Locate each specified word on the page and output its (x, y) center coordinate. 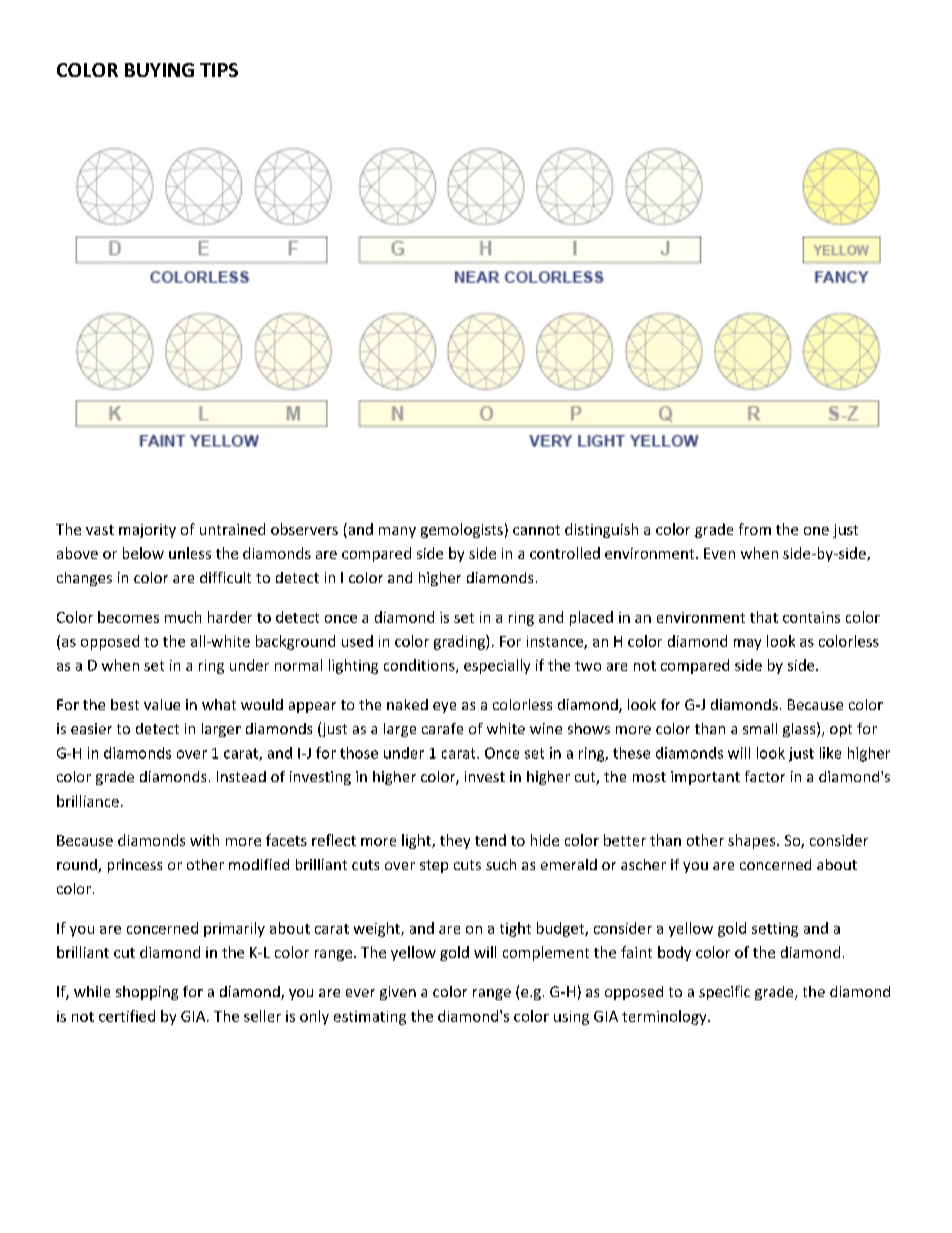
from (755, 529)
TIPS (219, 70)
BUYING (159, 70)
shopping (147, 993)
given (398, 993)
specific (724, 993)
